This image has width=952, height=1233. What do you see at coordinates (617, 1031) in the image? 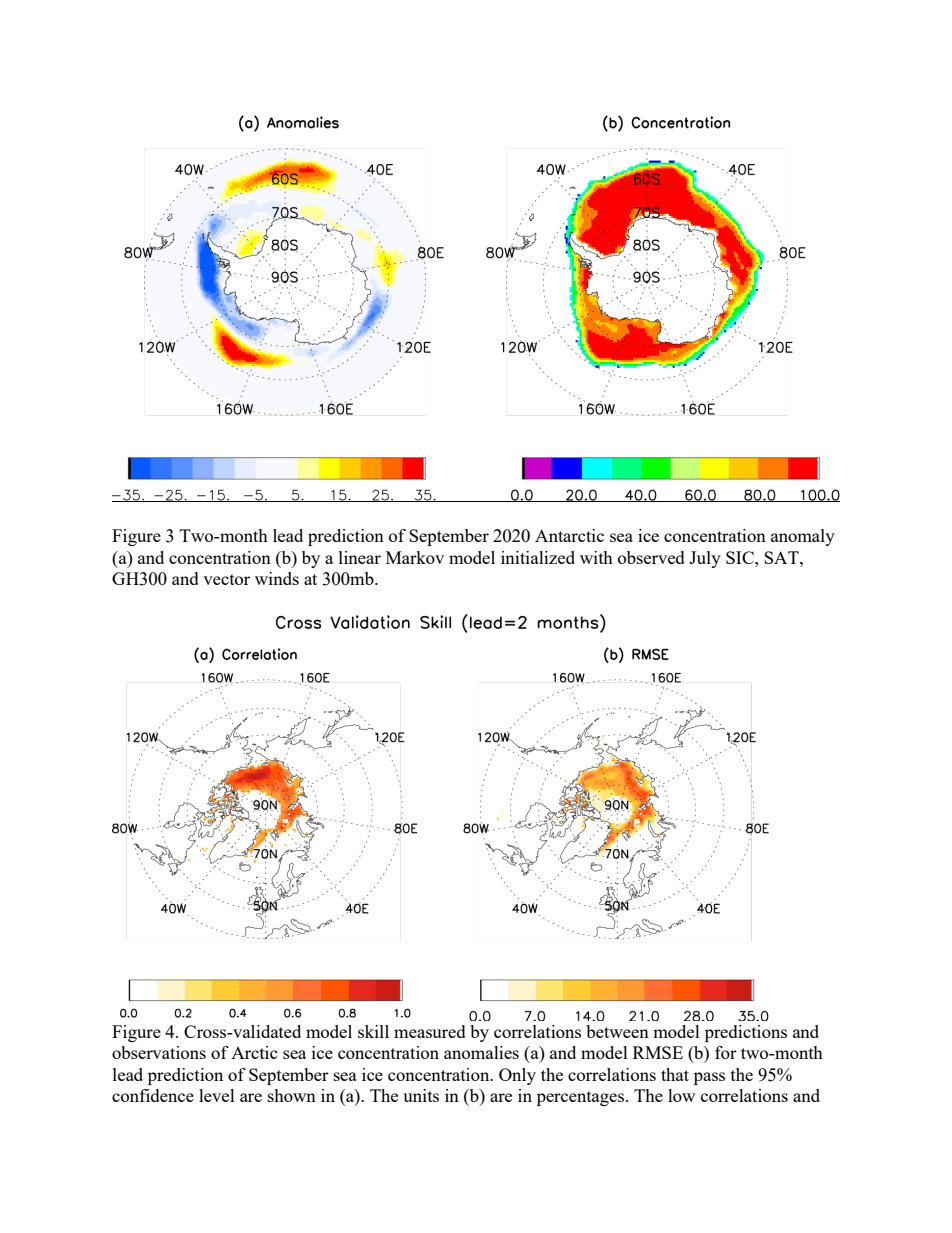
I see `between` at bounding box center [617, 1031].
